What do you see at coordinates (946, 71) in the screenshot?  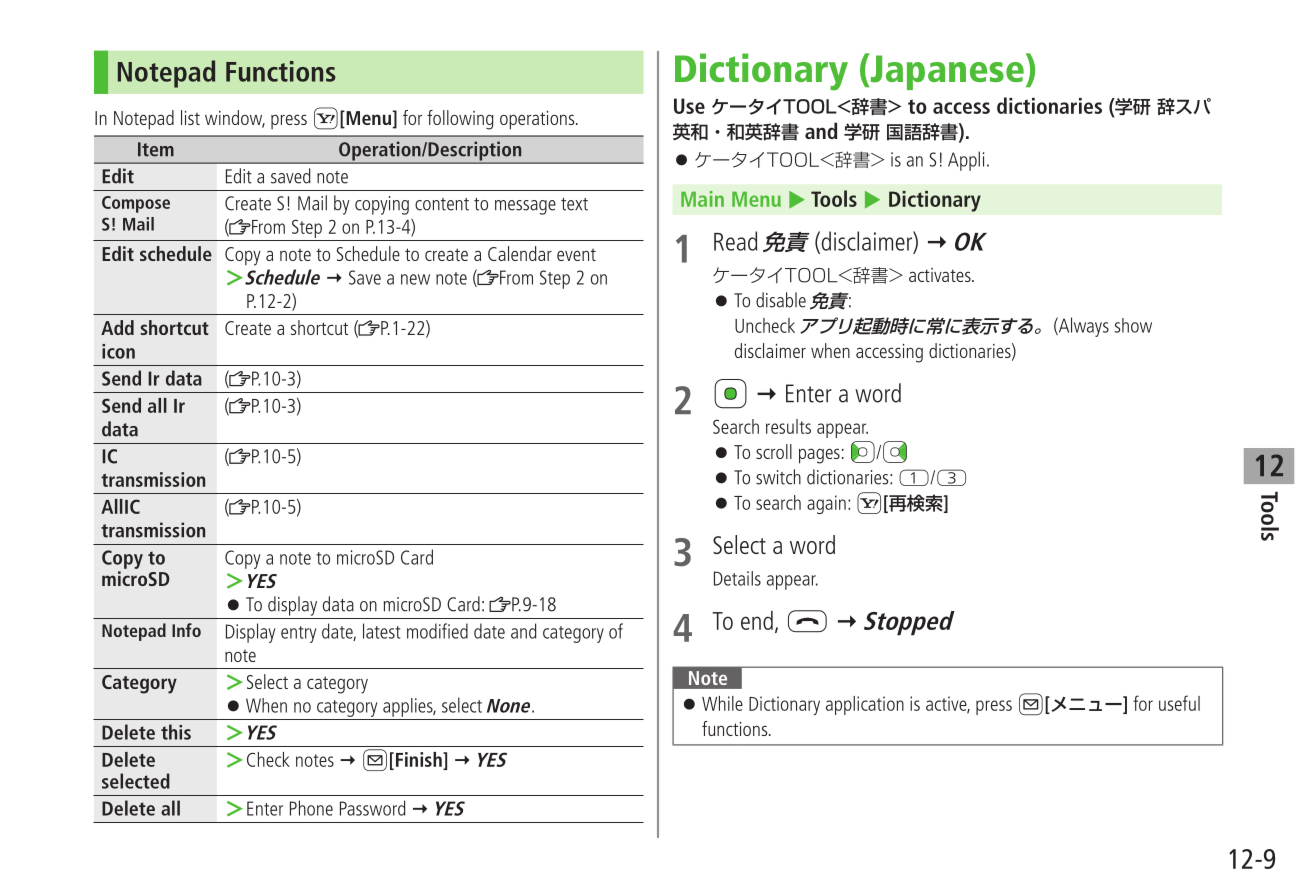 I see `Japanese` at bounding box center [946, 71].
